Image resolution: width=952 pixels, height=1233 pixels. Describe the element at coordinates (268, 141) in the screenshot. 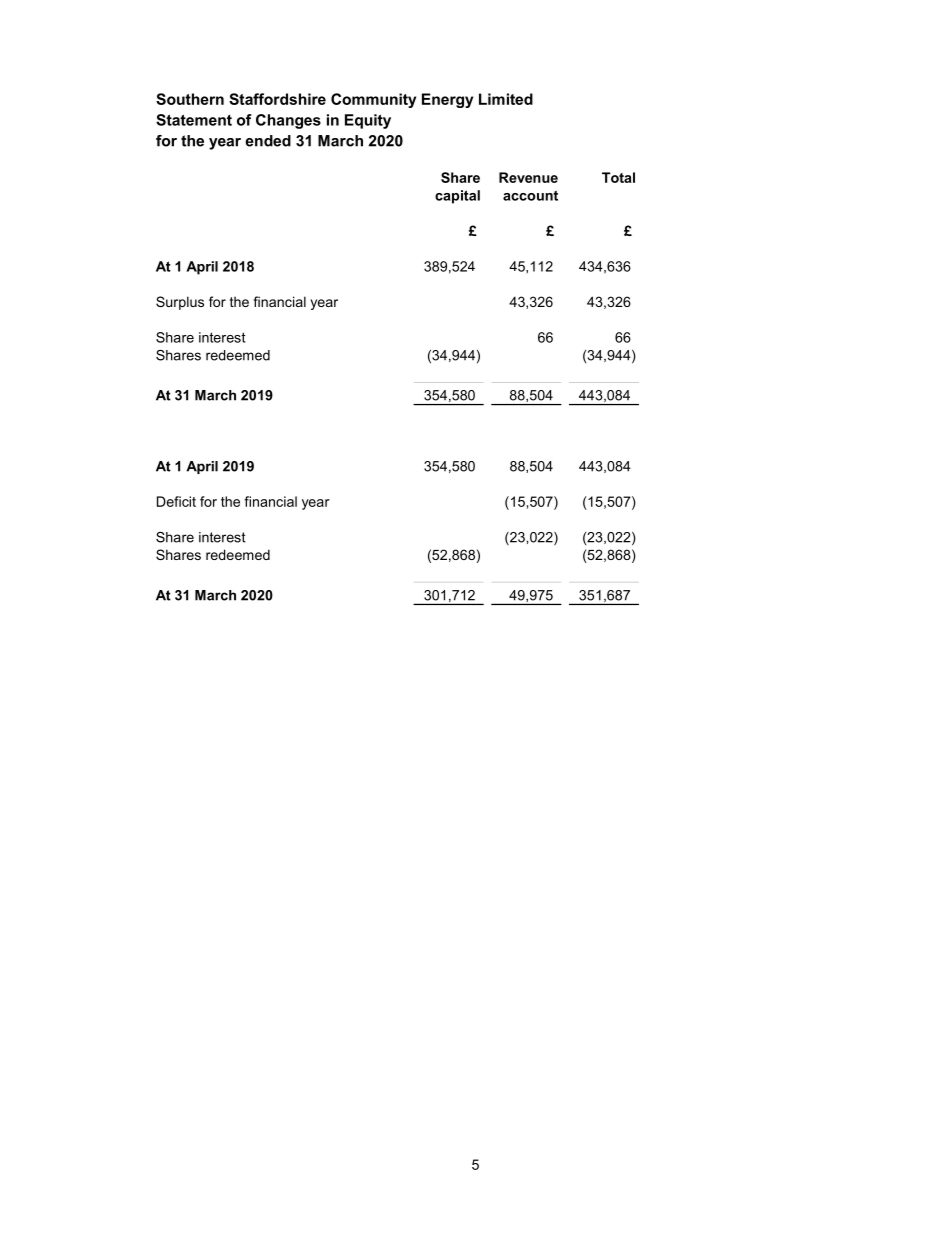

I see `ended` at that location.
